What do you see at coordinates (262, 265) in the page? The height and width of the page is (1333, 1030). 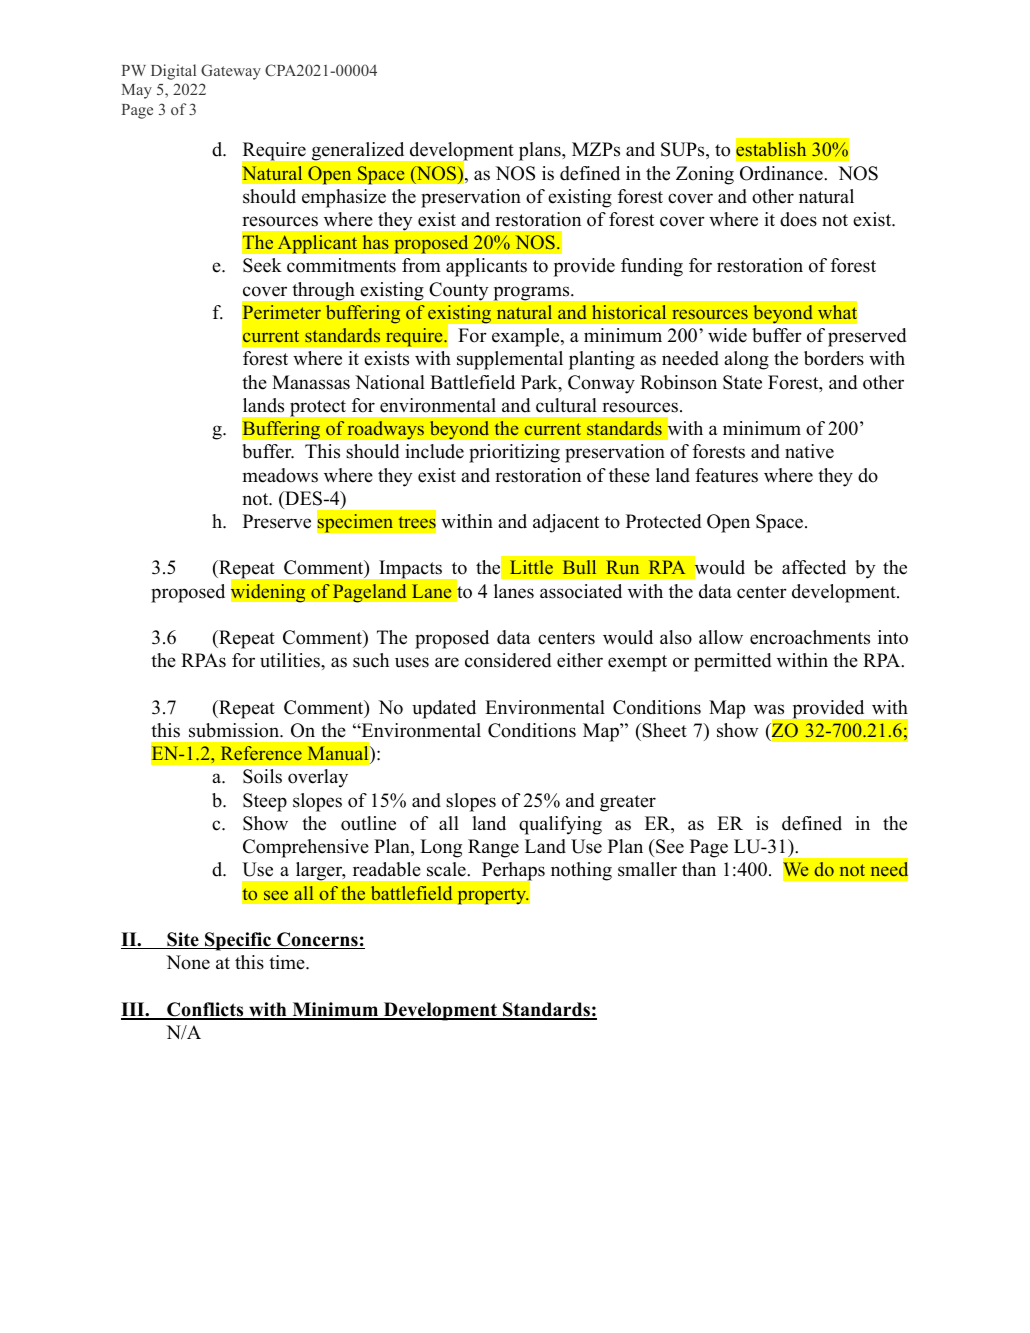 I see `Seek` at bounding box center [262, 265].
